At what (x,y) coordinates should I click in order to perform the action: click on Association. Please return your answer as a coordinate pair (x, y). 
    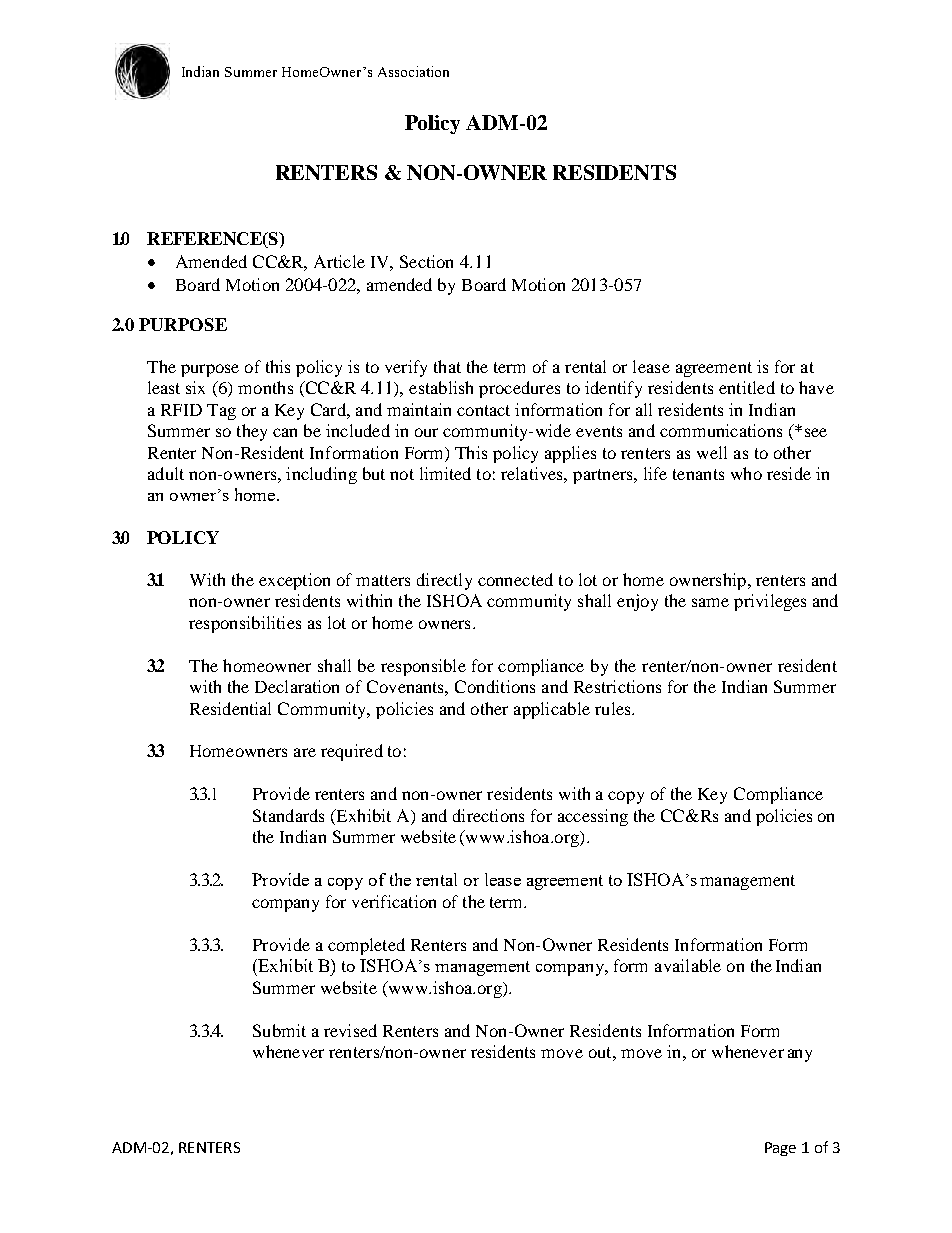
    Looking at the image, I should click on (413, 71).
